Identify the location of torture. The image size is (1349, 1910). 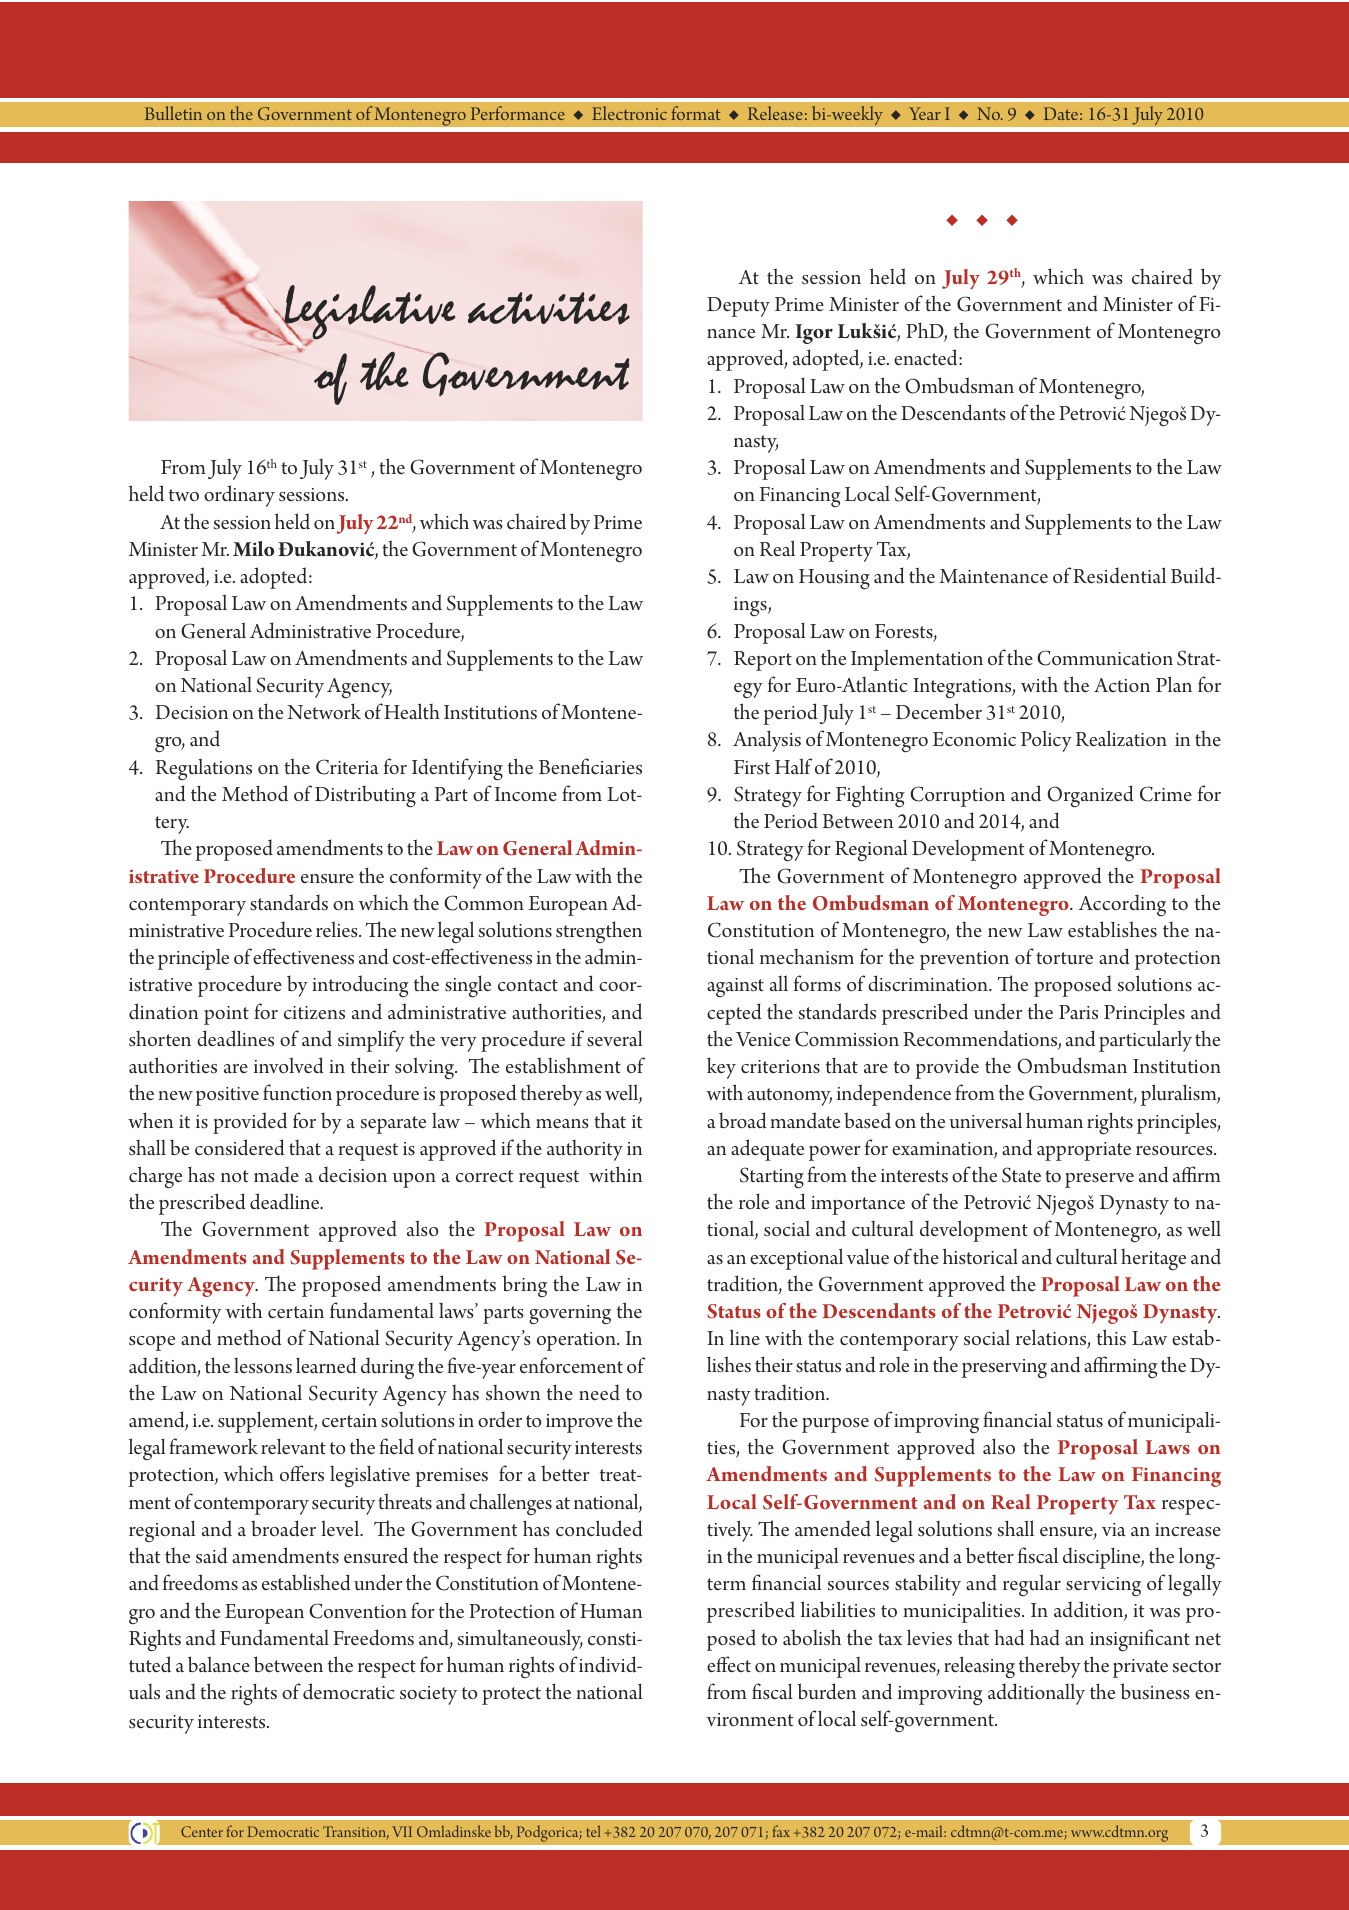
(1064, 958).
